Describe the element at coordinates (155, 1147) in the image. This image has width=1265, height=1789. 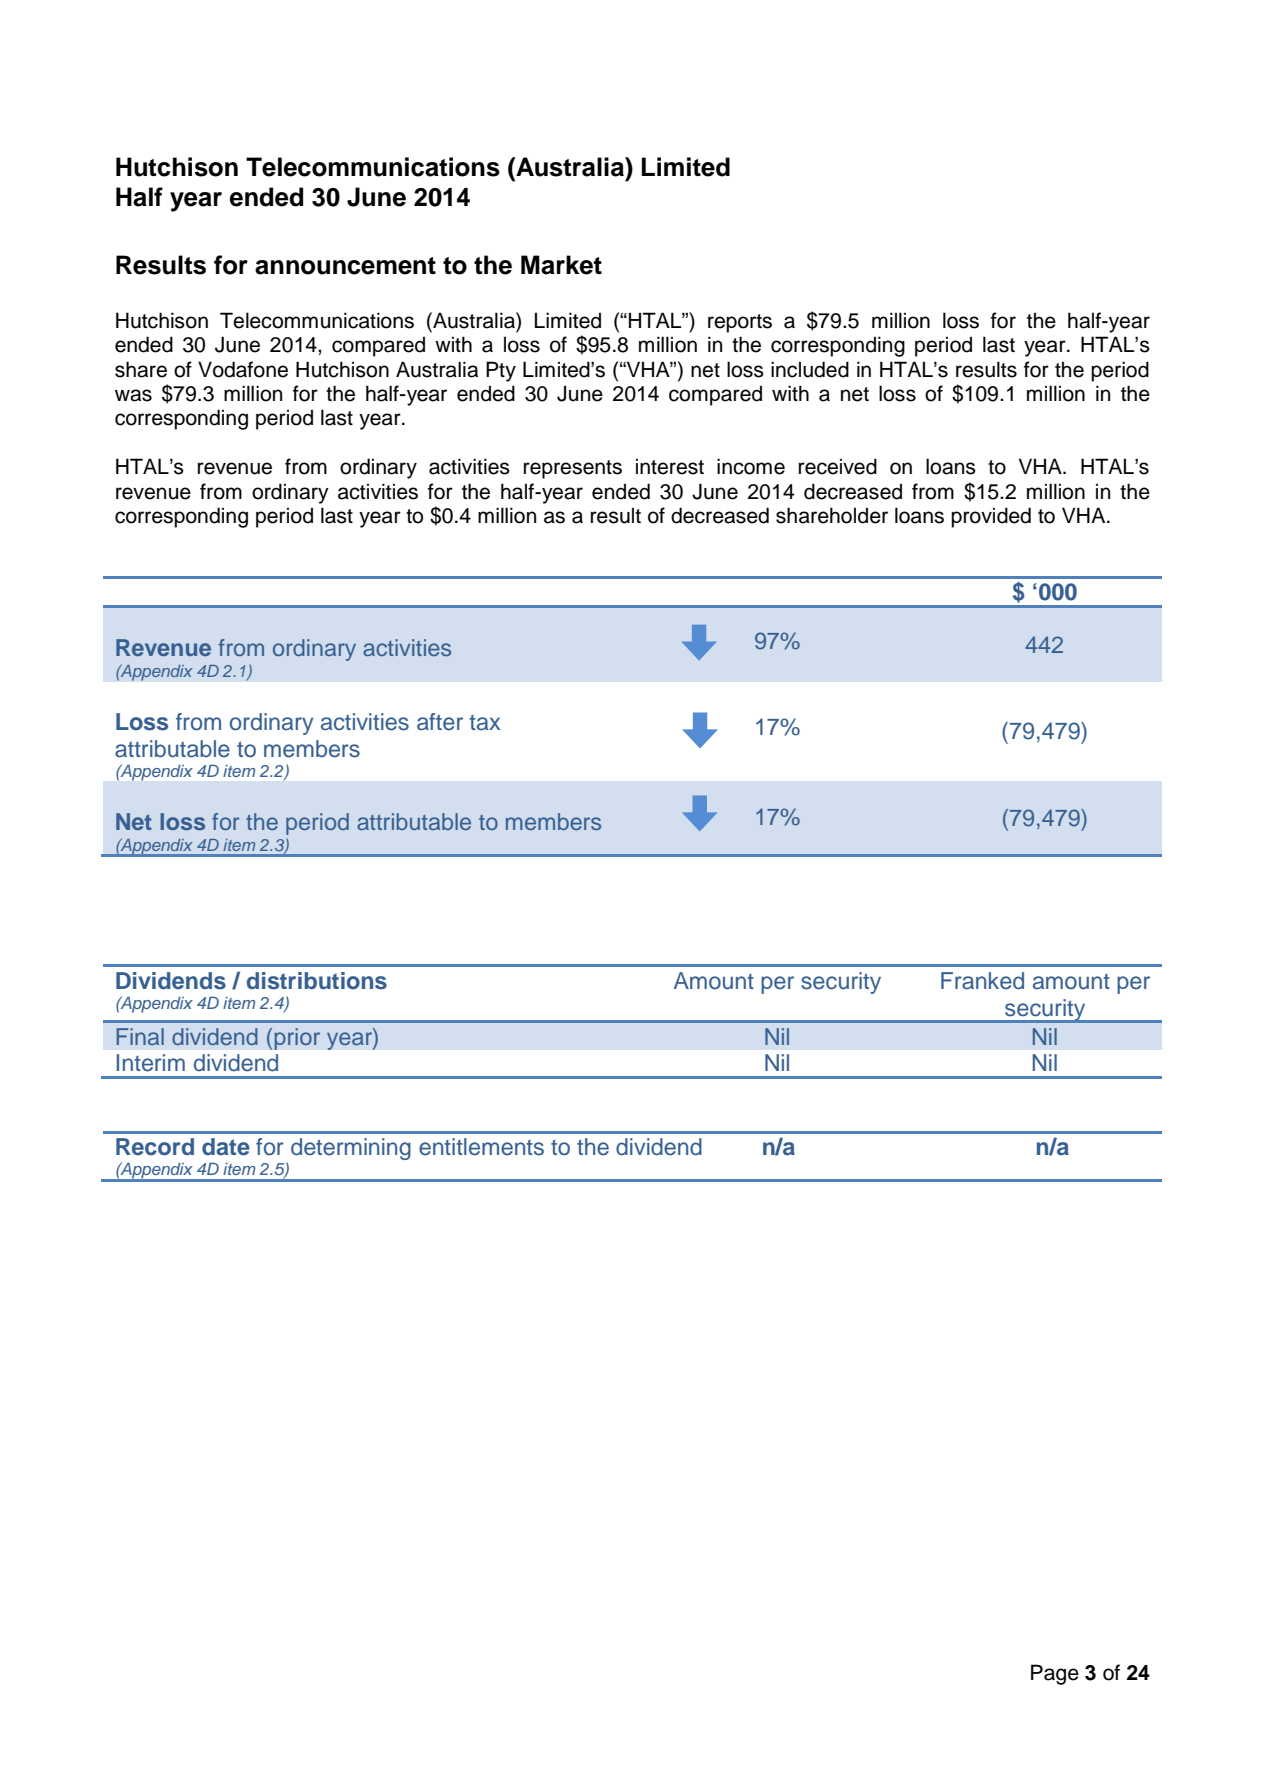
I see `Record` at that location.
